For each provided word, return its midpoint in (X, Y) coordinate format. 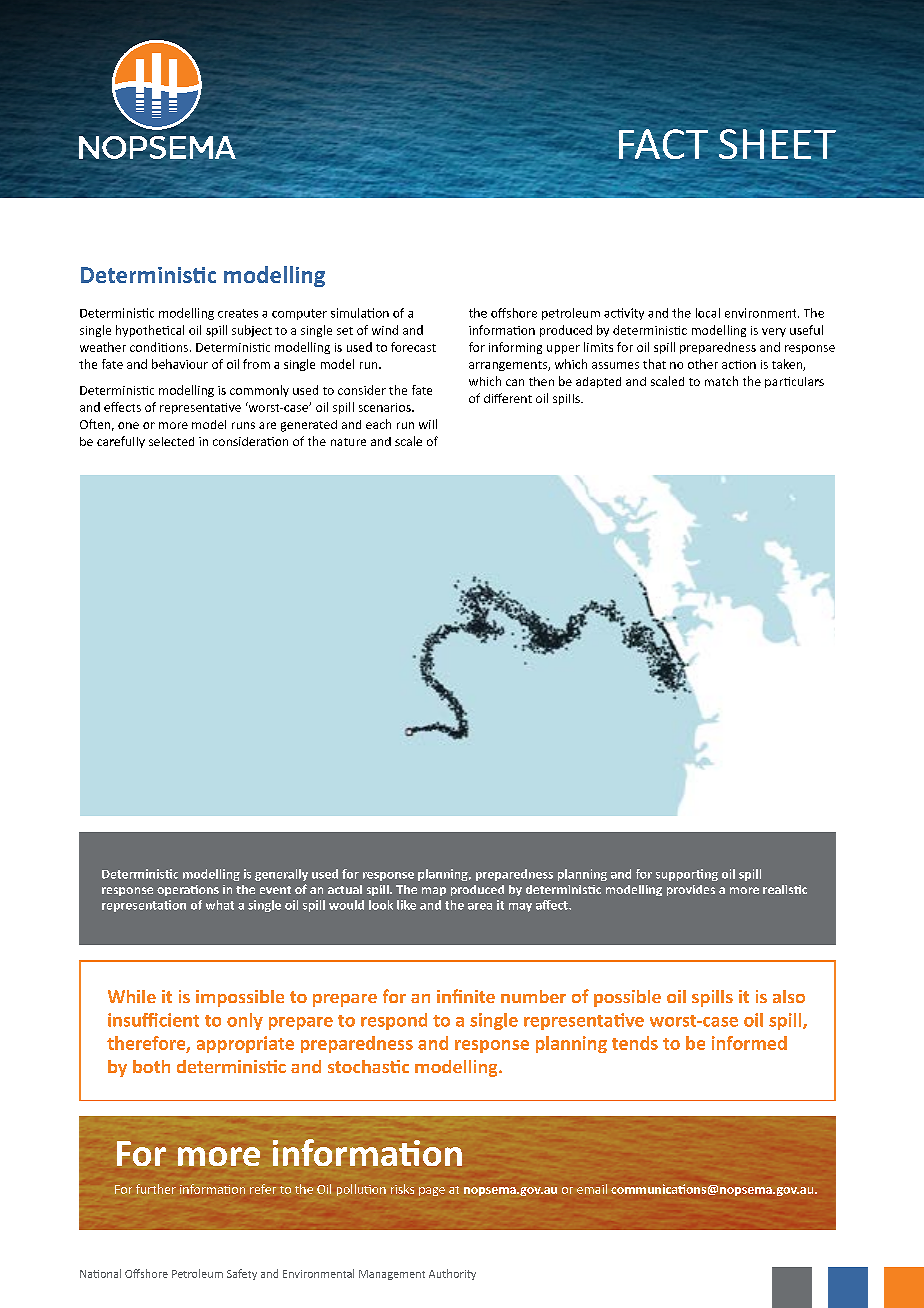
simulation (360, 313)
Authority (452, 1274)
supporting (687, 875)
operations (188, 890)
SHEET (777, 144)
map (434, 891)
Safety (242, 1274)
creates (238, 313)
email (592, 1189)
